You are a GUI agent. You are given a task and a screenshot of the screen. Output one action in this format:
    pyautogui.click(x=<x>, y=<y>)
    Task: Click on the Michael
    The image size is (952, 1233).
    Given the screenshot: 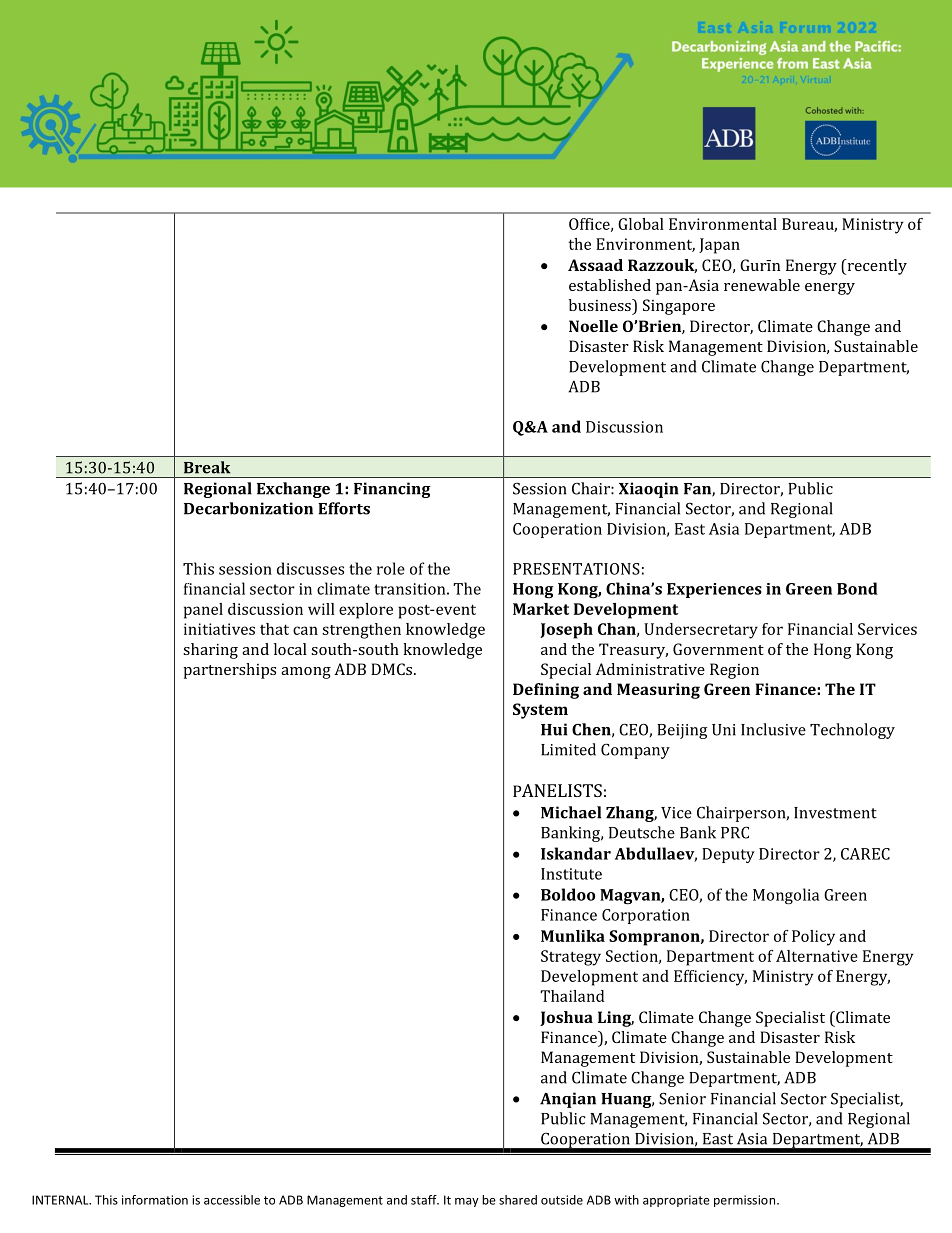 What is the action you would take?
    pyautogui.click(x=571, y=812)
